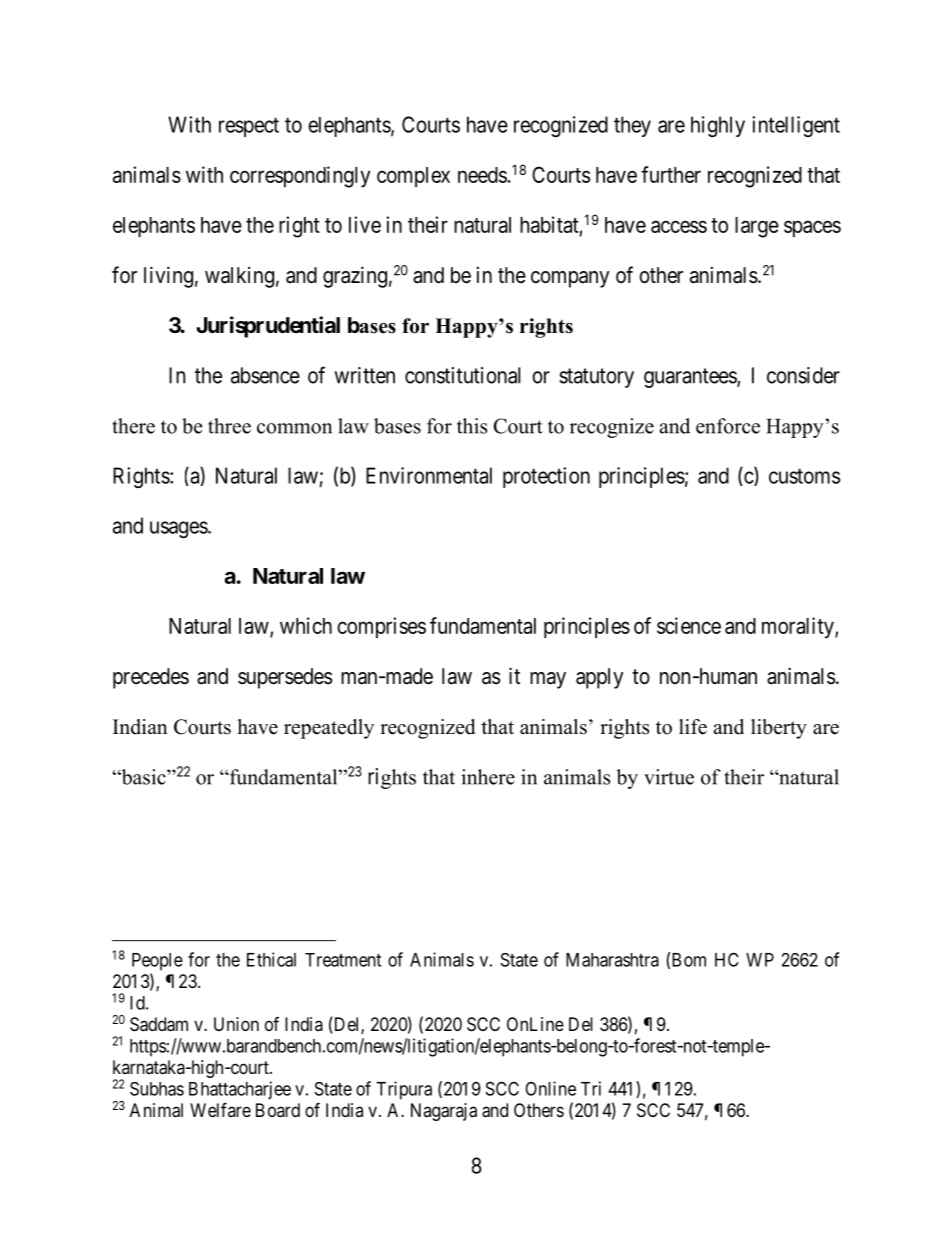  Describe the element at coordinates (429, 475) in the page. I see `Environmental` at that location.
